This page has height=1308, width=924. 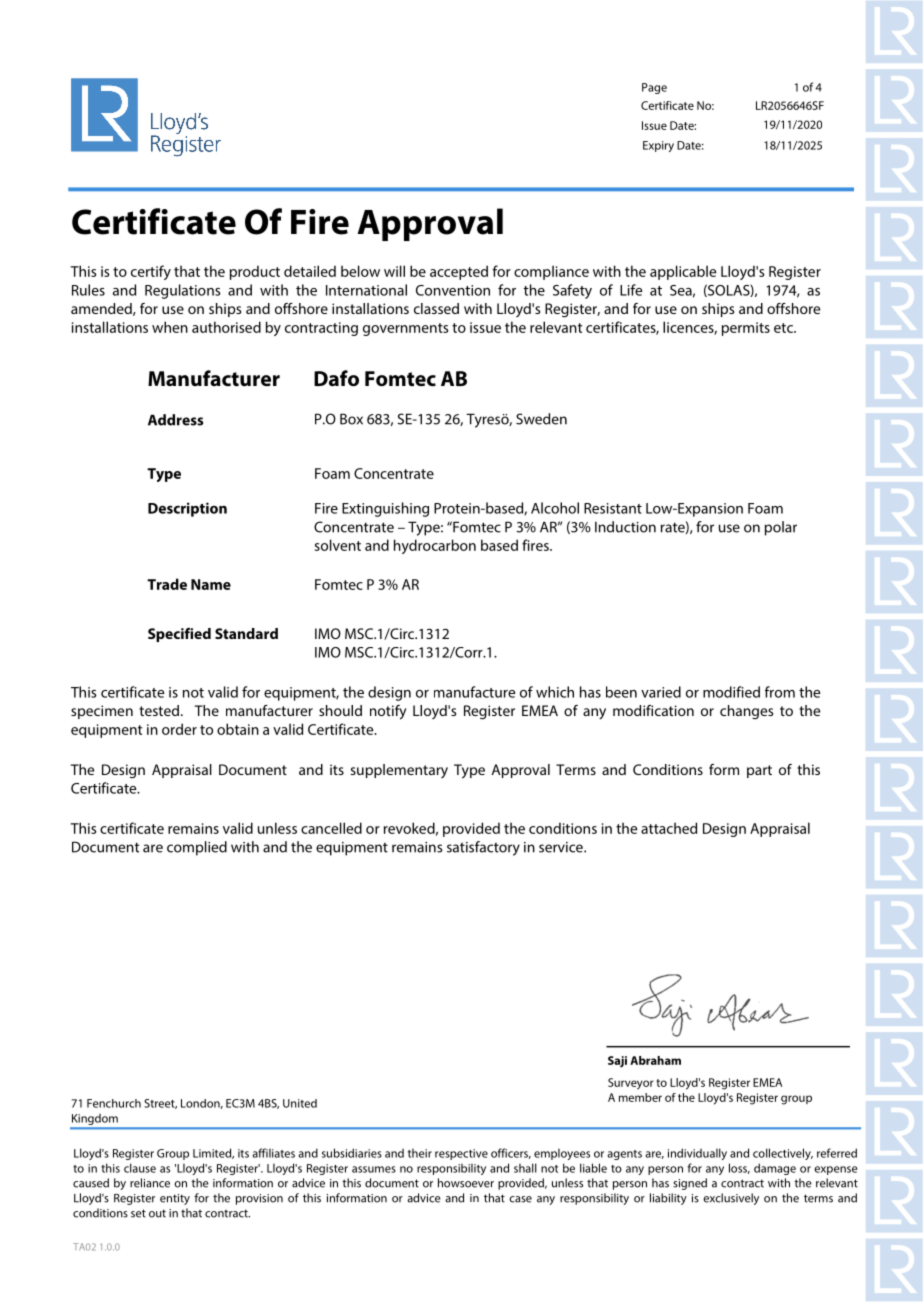 What do you see at coordinates (175, 1199) in the page?
I see `entity` at bounding box center [175, 1199].
